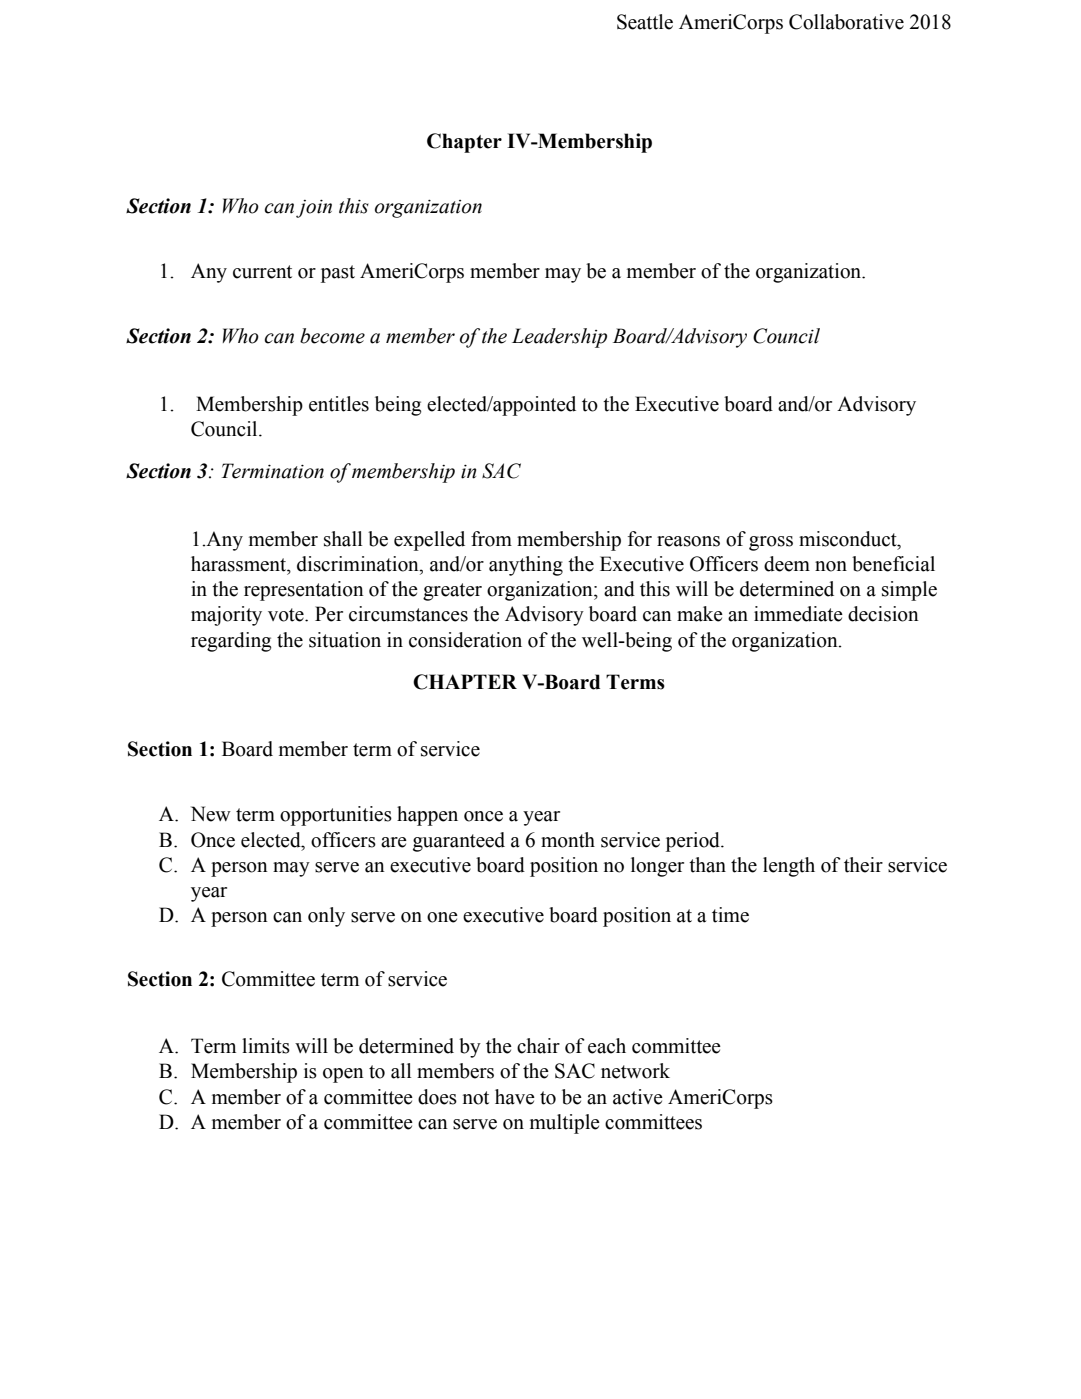 The height and width of the image is (1399, 1081). I want to click on Seattle, so click(645, 22).
